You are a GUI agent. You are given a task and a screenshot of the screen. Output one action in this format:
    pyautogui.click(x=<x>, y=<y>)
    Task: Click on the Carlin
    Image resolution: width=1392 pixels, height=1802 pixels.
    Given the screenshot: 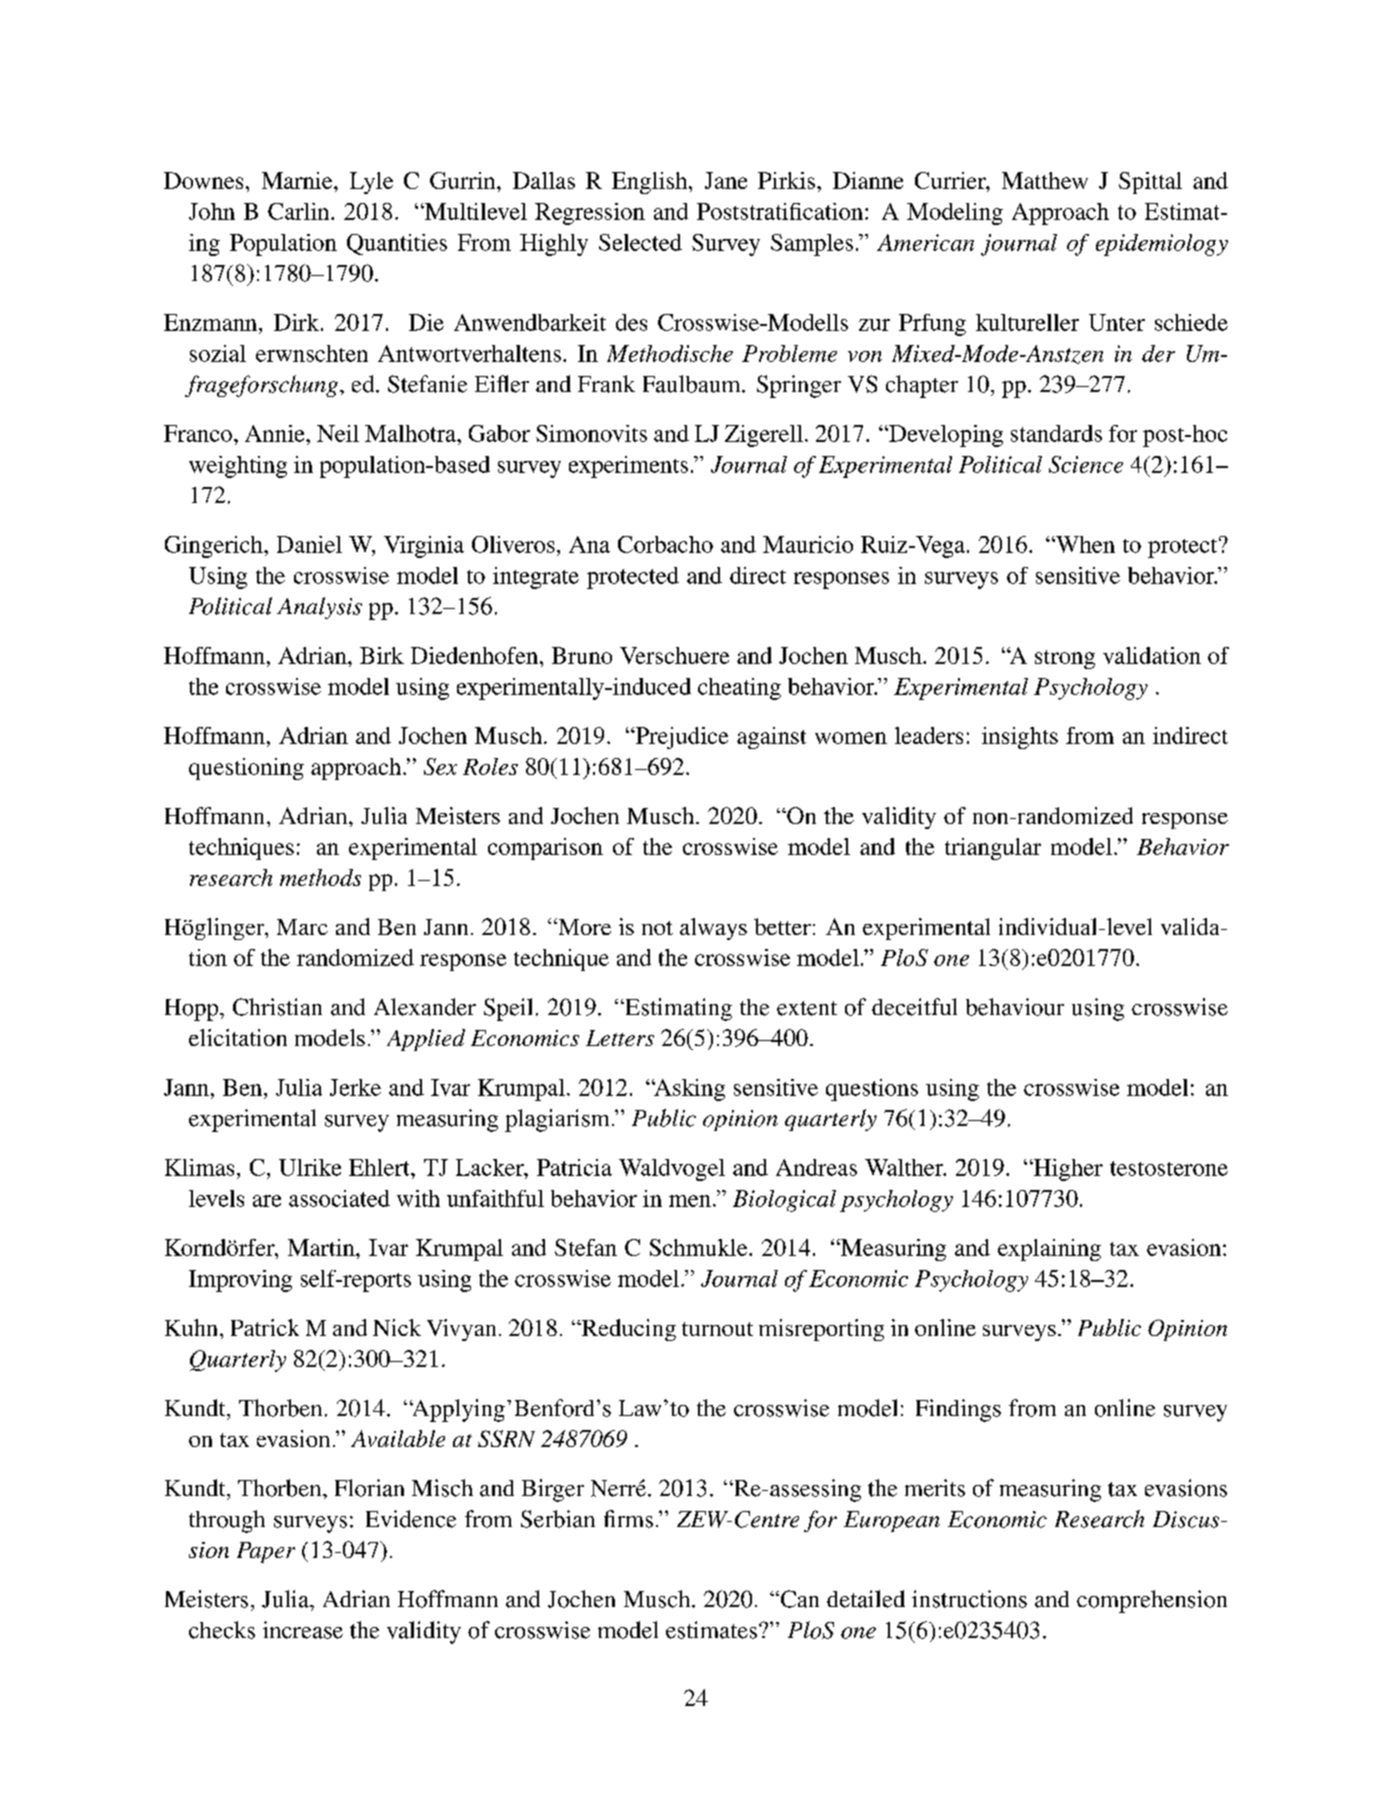 What is the action you would take?
    pyautogui.click(x=300, y=211)
